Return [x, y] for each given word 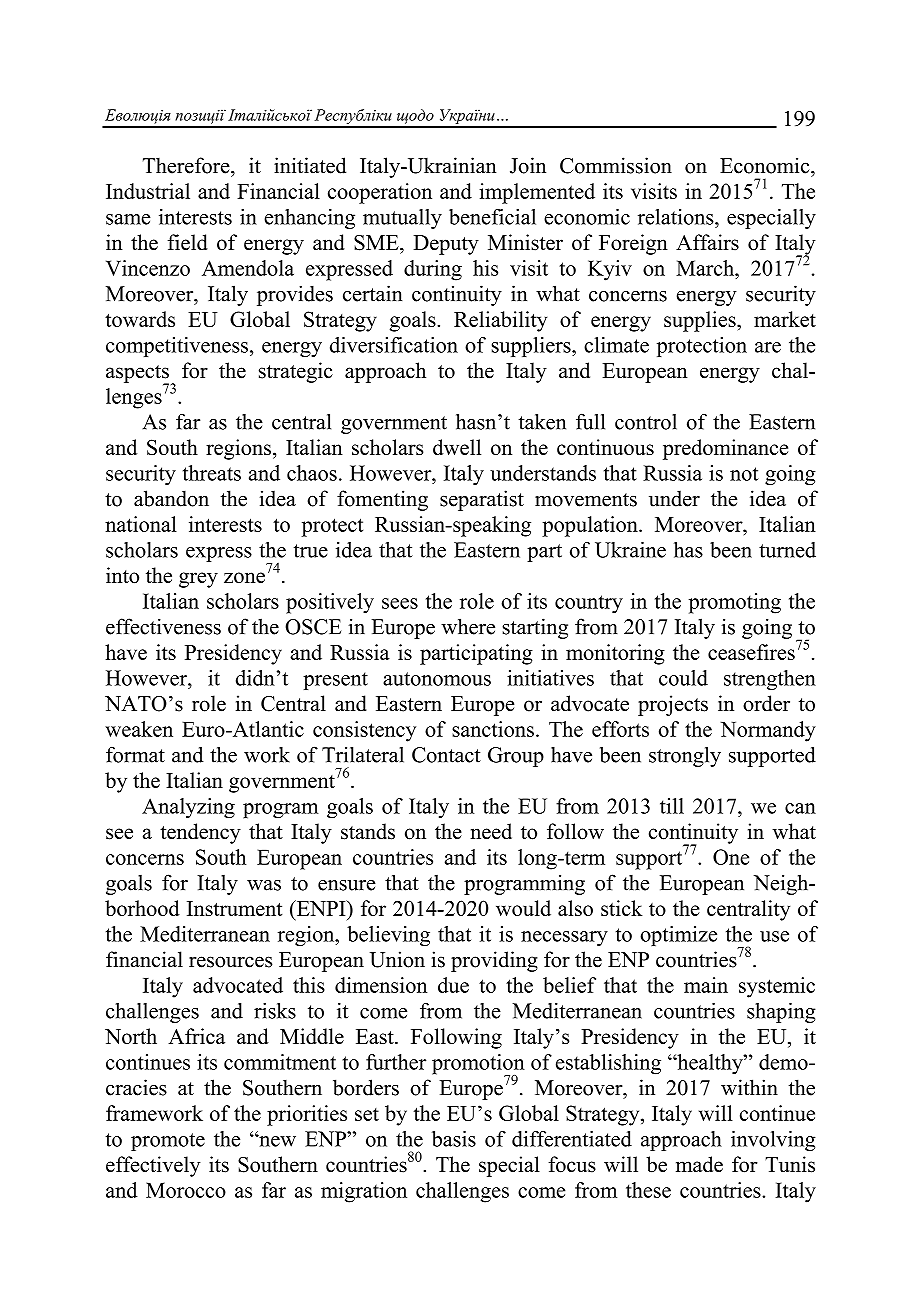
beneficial [492, 217]
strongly [685, 756]
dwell [457, 447]
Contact [446, 755]
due [453, 985]
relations [677, 217]
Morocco [186, 1190]
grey [198, 580]
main [706, 985]
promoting [735, 603]
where [468, 626]
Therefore [187, 165]
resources [230, 962]
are [768, 347]
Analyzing [188, 808]
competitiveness [177, 347]
